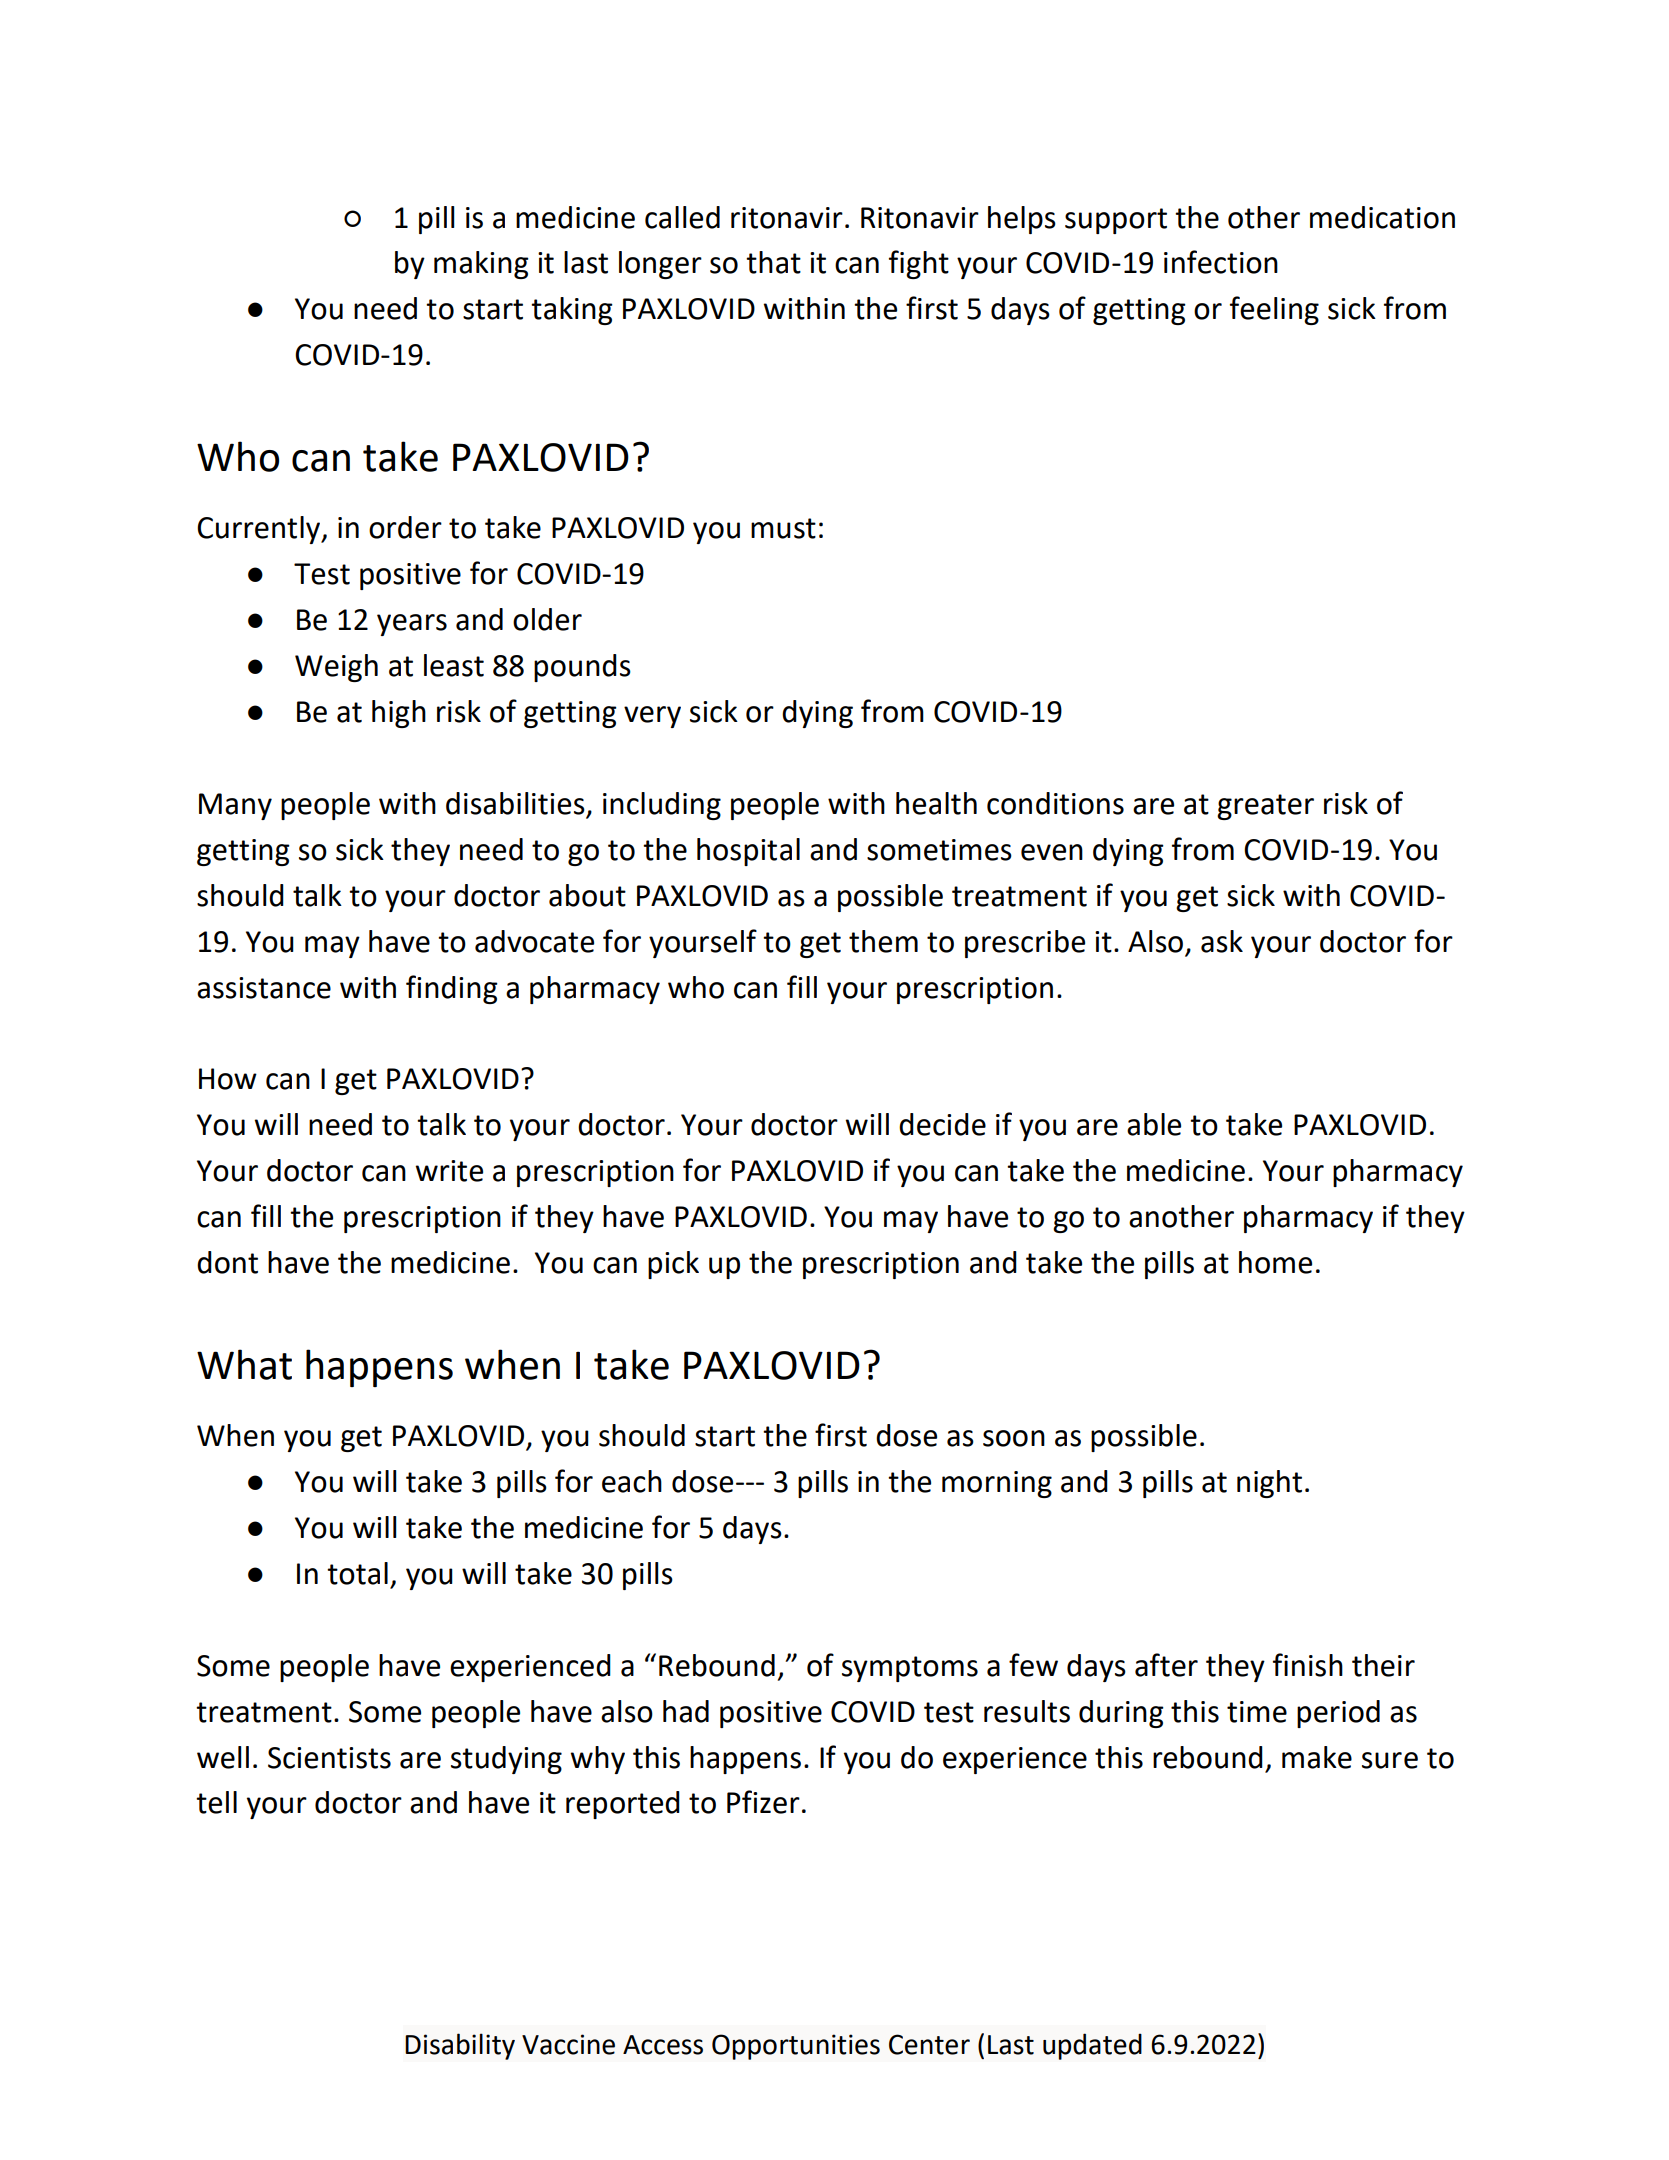 Image resolution: width=1669 pixels, height=2160 pixels. What do you see at coordinates (235, 806) in the image?
I see `Many` at bounding box center [235, 806].
